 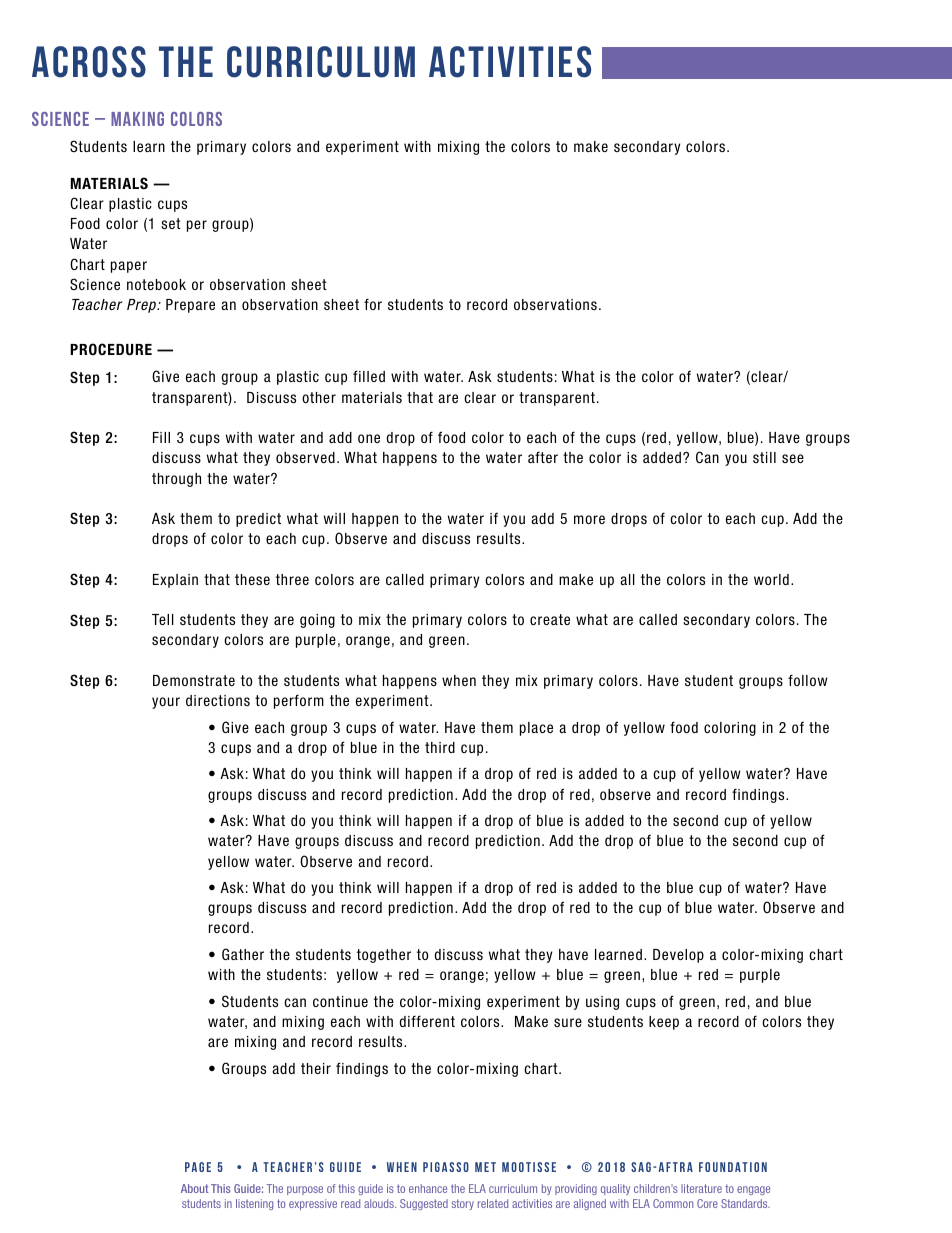 What do you see at coordinates (137, 119) in the document?
I see `MAKING` at bounding box center [137, 119].
